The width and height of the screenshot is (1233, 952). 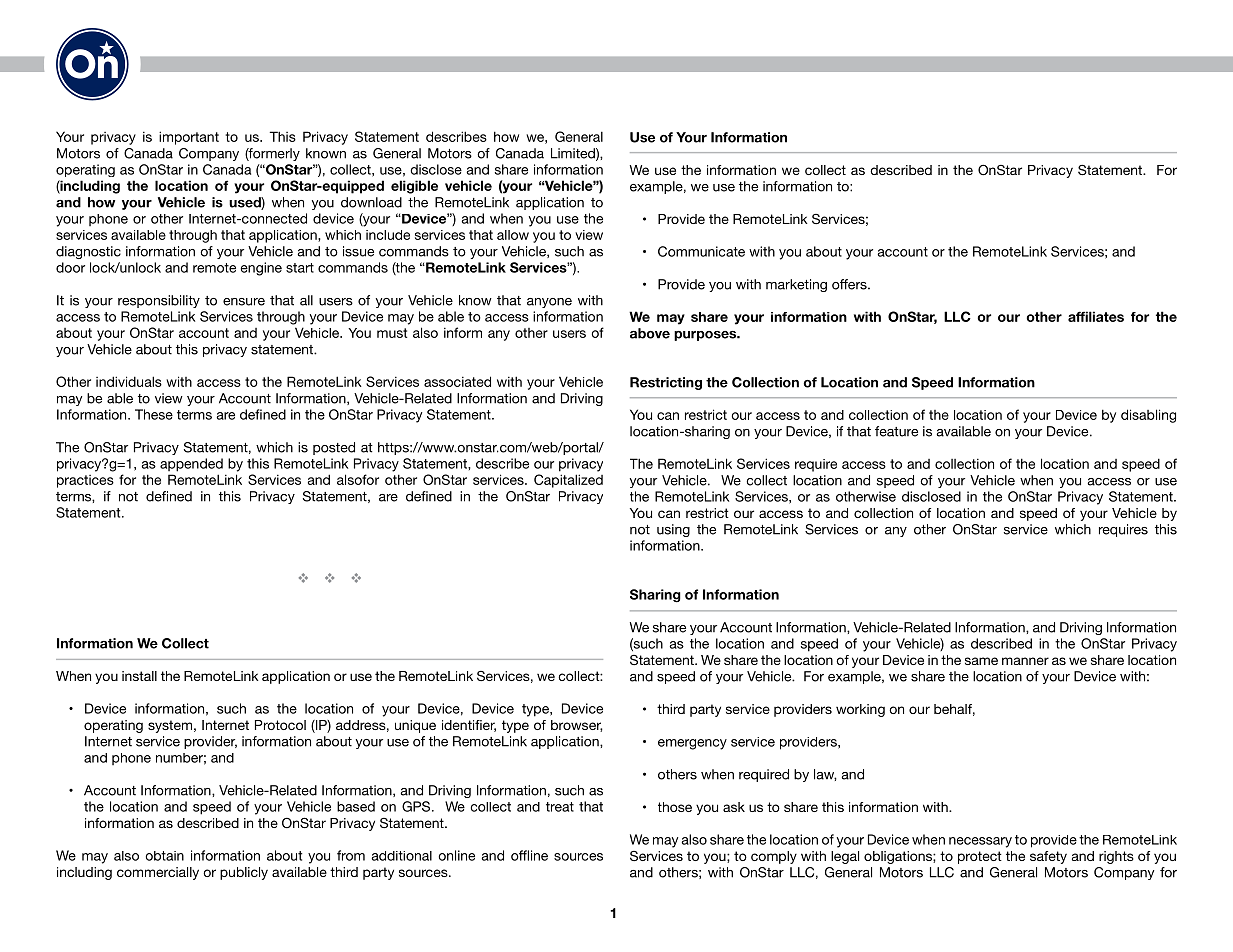 I want to click on important, so click(x=189, y=138).
